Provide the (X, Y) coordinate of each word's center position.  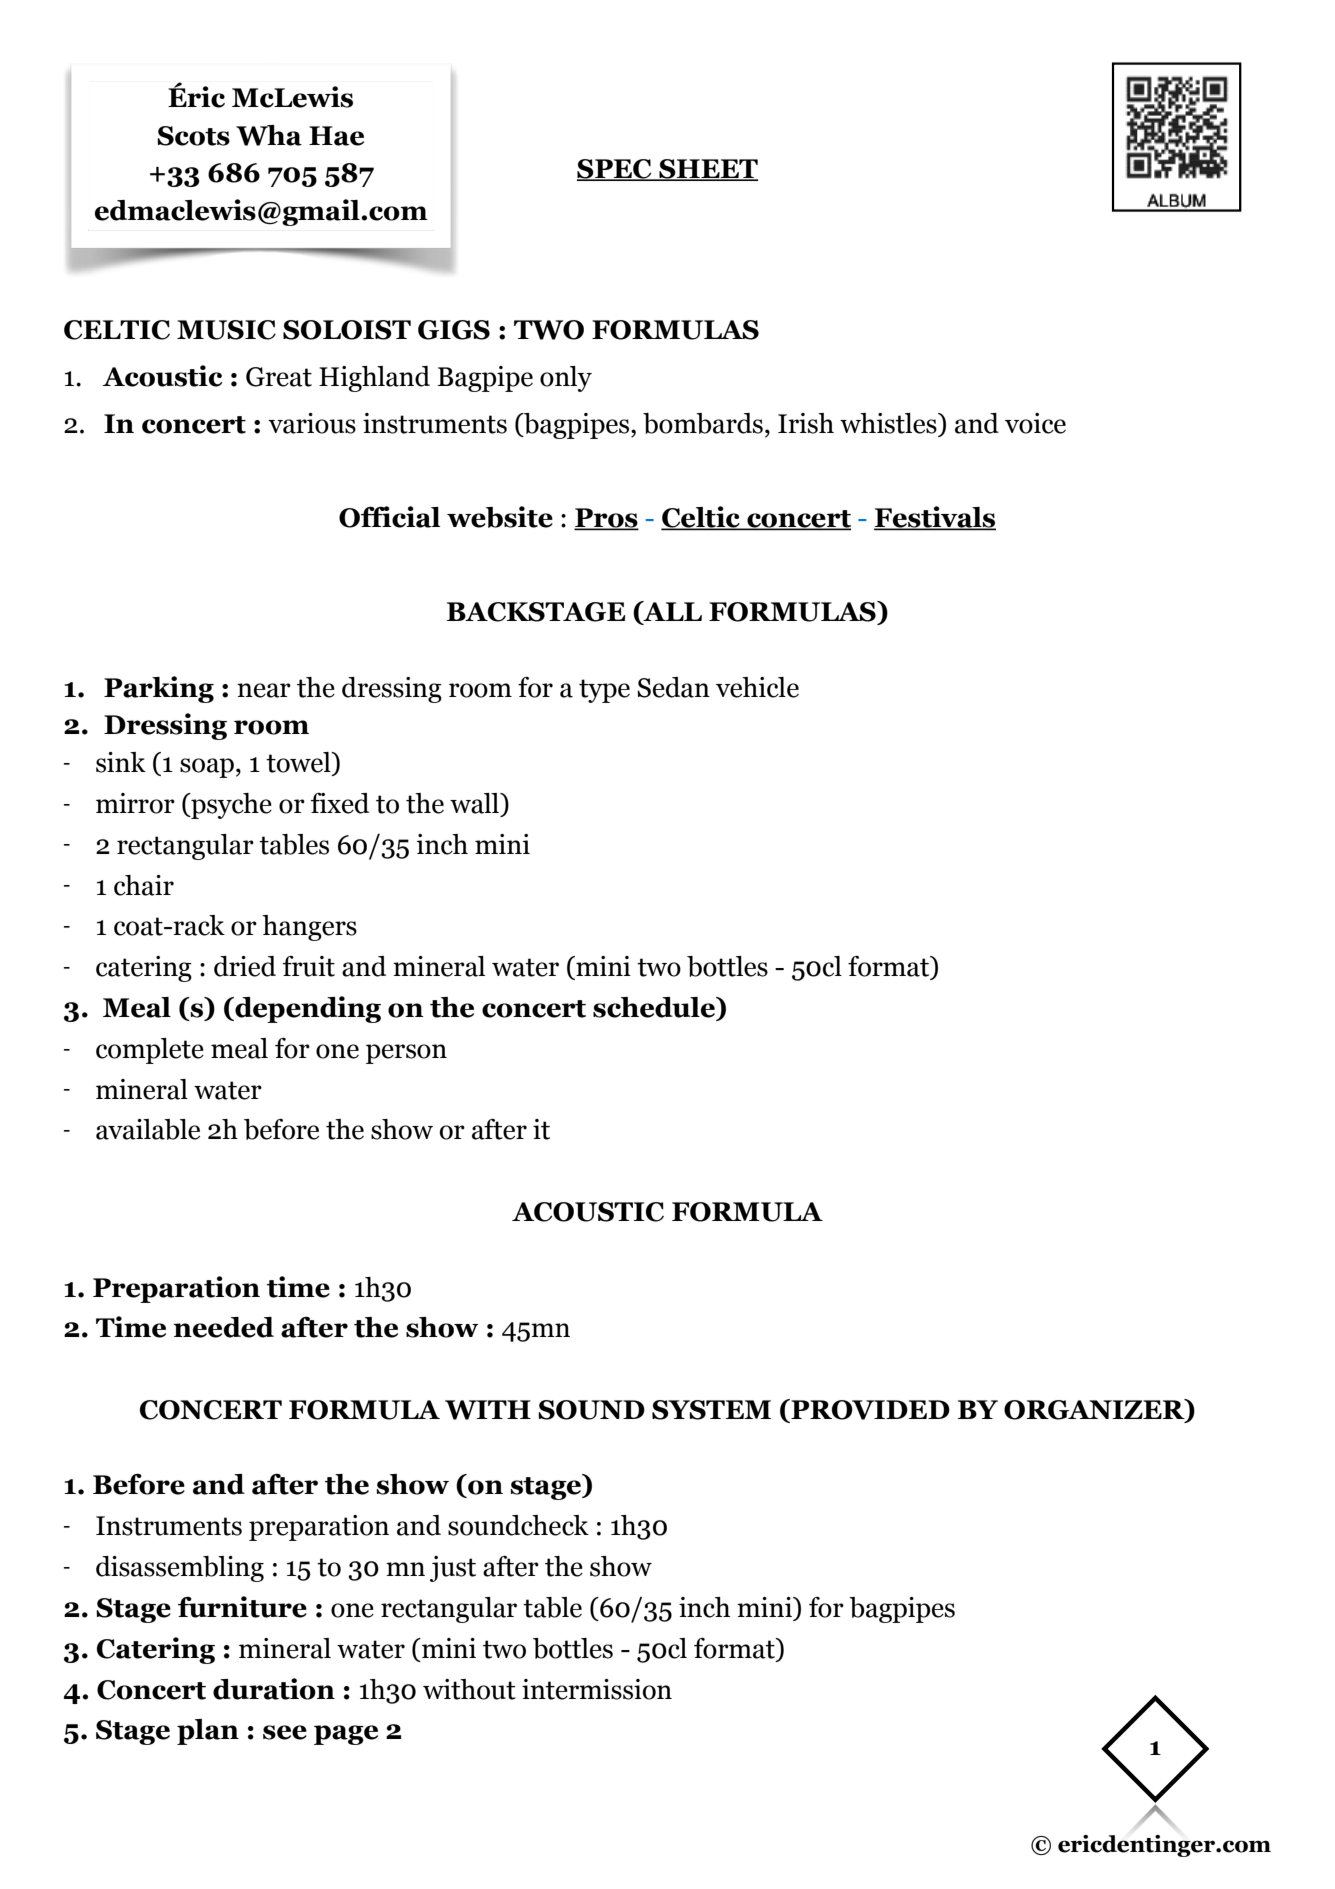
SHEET (707, 170)
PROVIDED (869, 1409)
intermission (597, 1689)
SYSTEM (711, 1410)
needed (224, 1327)
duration (274, 1689)
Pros (606, 519)
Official (389, 517)
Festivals (935, 518)
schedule (655, 1007)
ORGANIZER (1095, 1410)
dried (245, 966)
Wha (269, 135)
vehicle (757, 687)
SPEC (615, 170)
